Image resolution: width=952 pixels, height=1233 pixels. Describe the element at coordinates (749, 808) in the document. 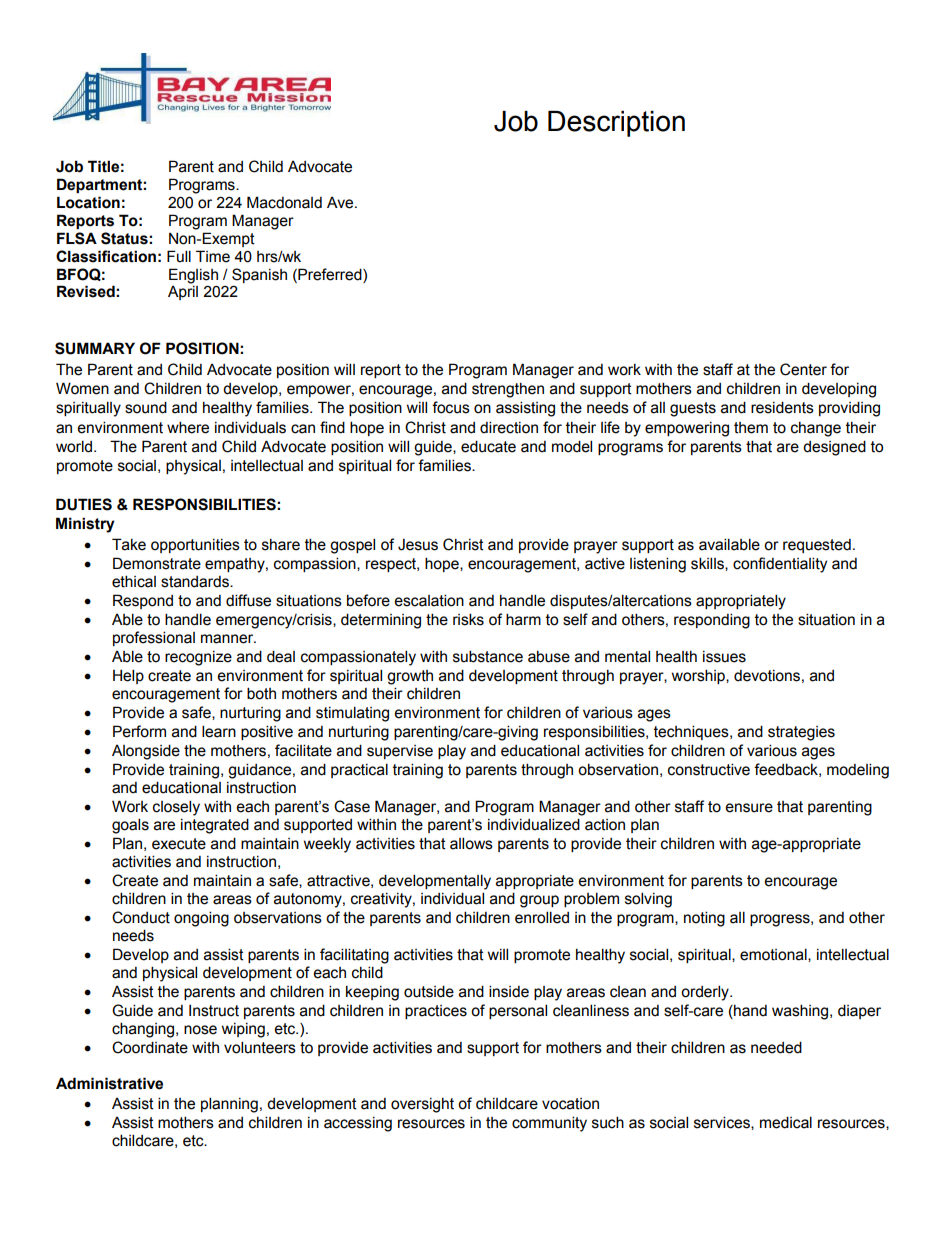

I see `ensure` at that location.
